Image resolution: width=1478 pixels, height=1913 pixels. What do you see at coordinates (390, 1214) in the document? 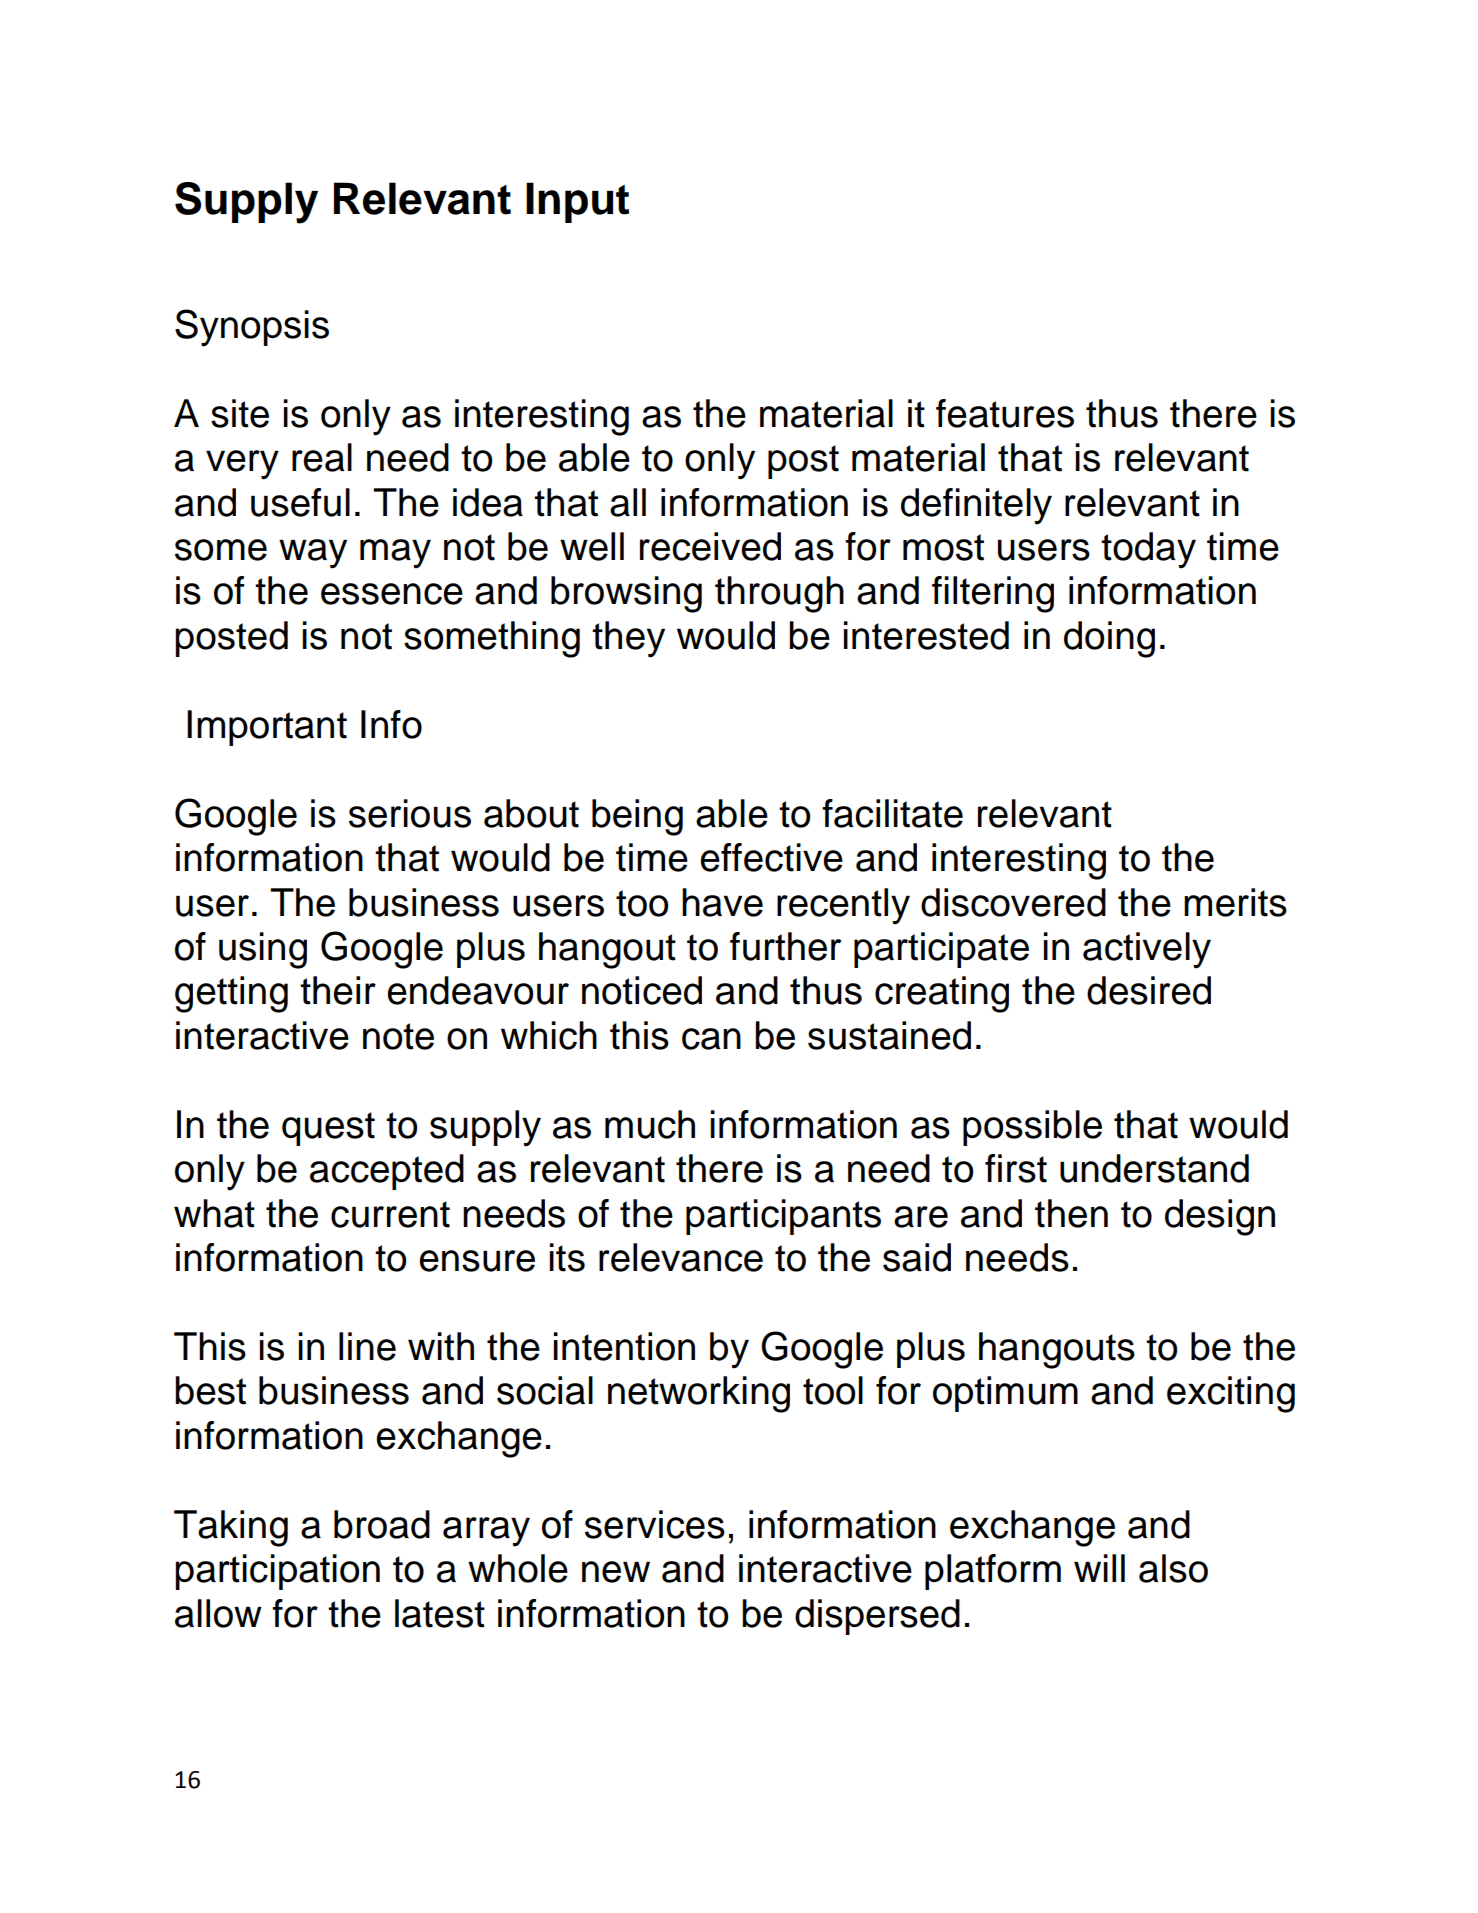
I see `current` at bounding box center [390, 1214].
